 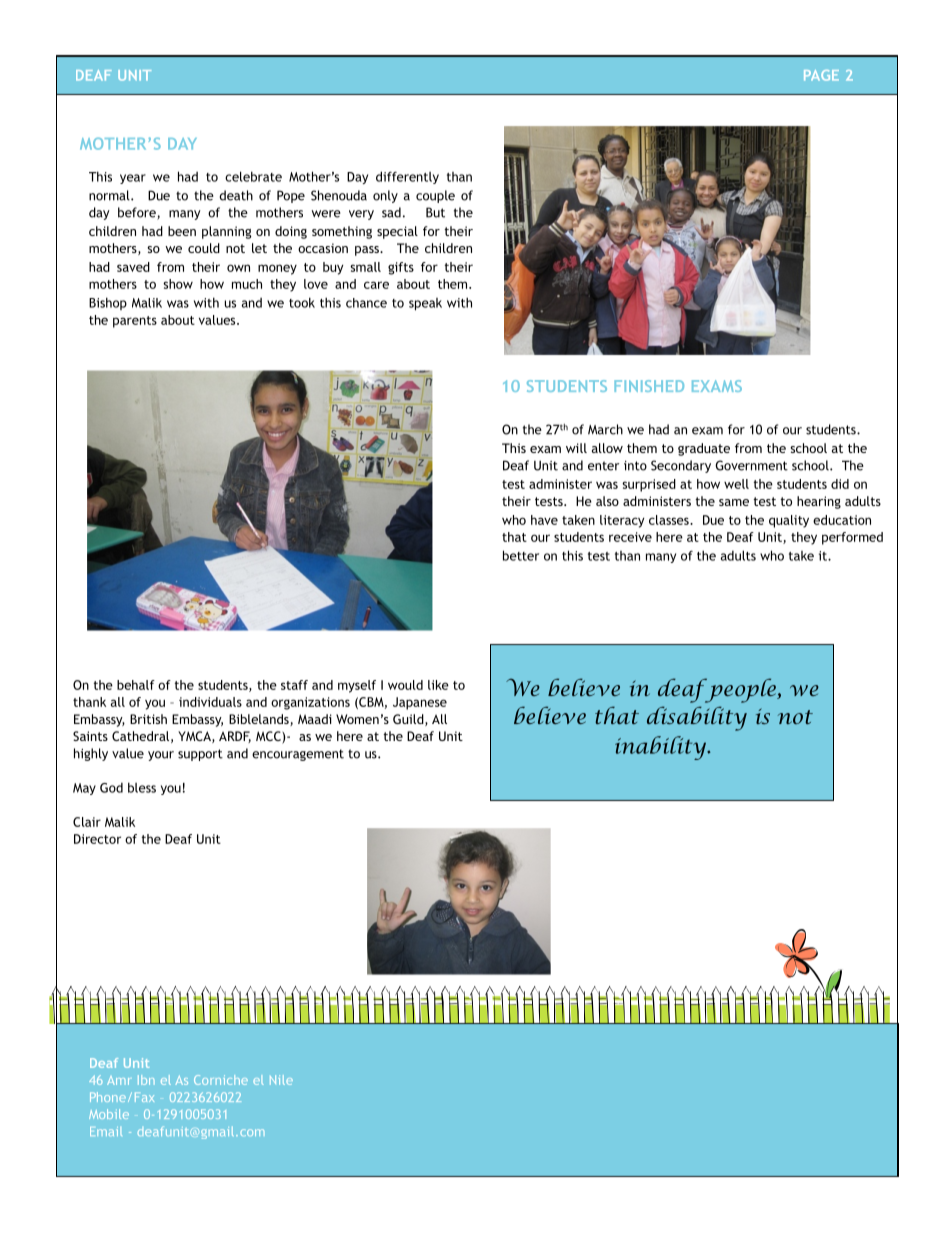 What do you see at coordinates (521, 555) in the screenshot?
I see `better` at bounding box center [521, 555].
